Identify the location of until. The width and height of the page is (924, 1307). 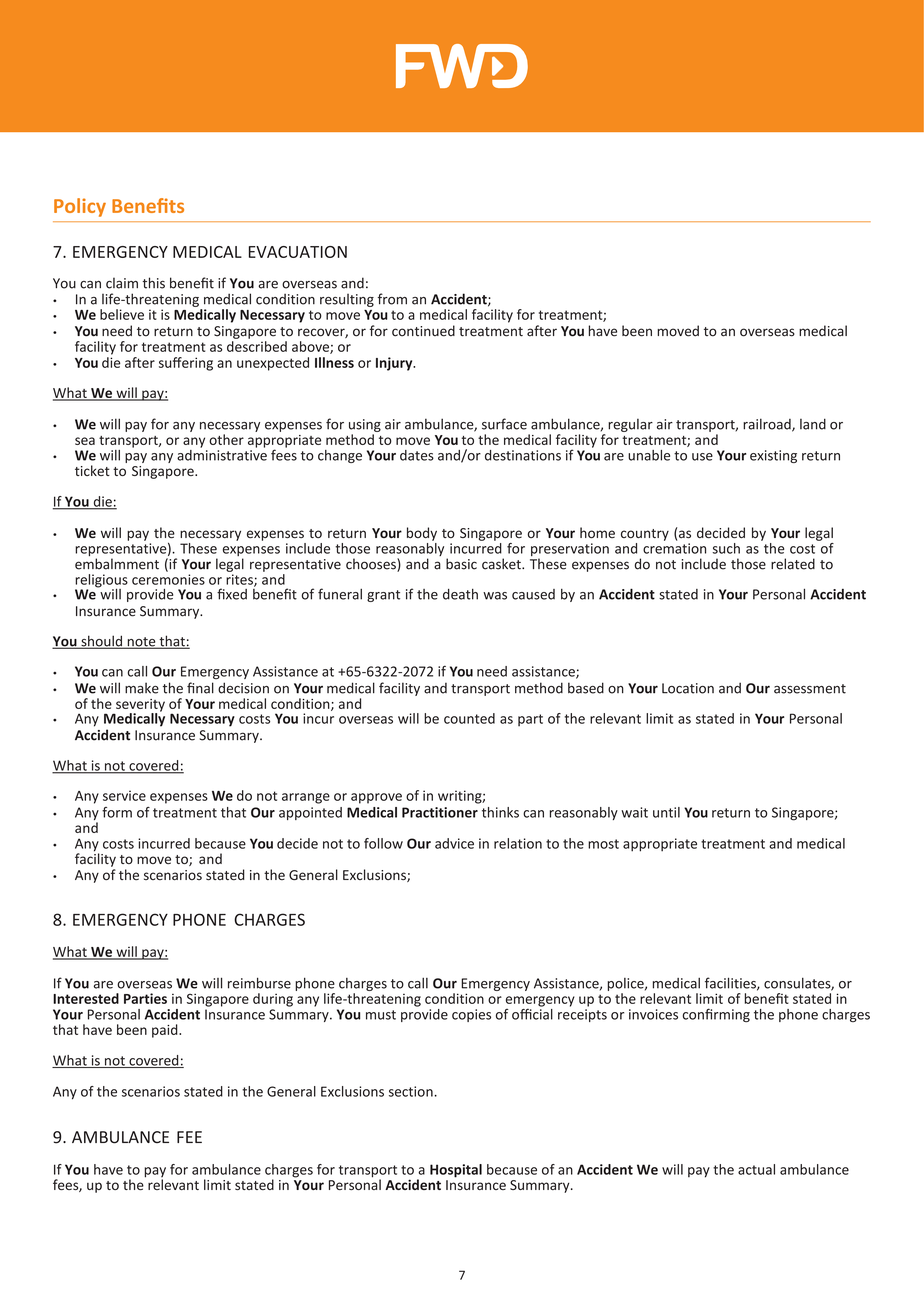
(666, 812).
